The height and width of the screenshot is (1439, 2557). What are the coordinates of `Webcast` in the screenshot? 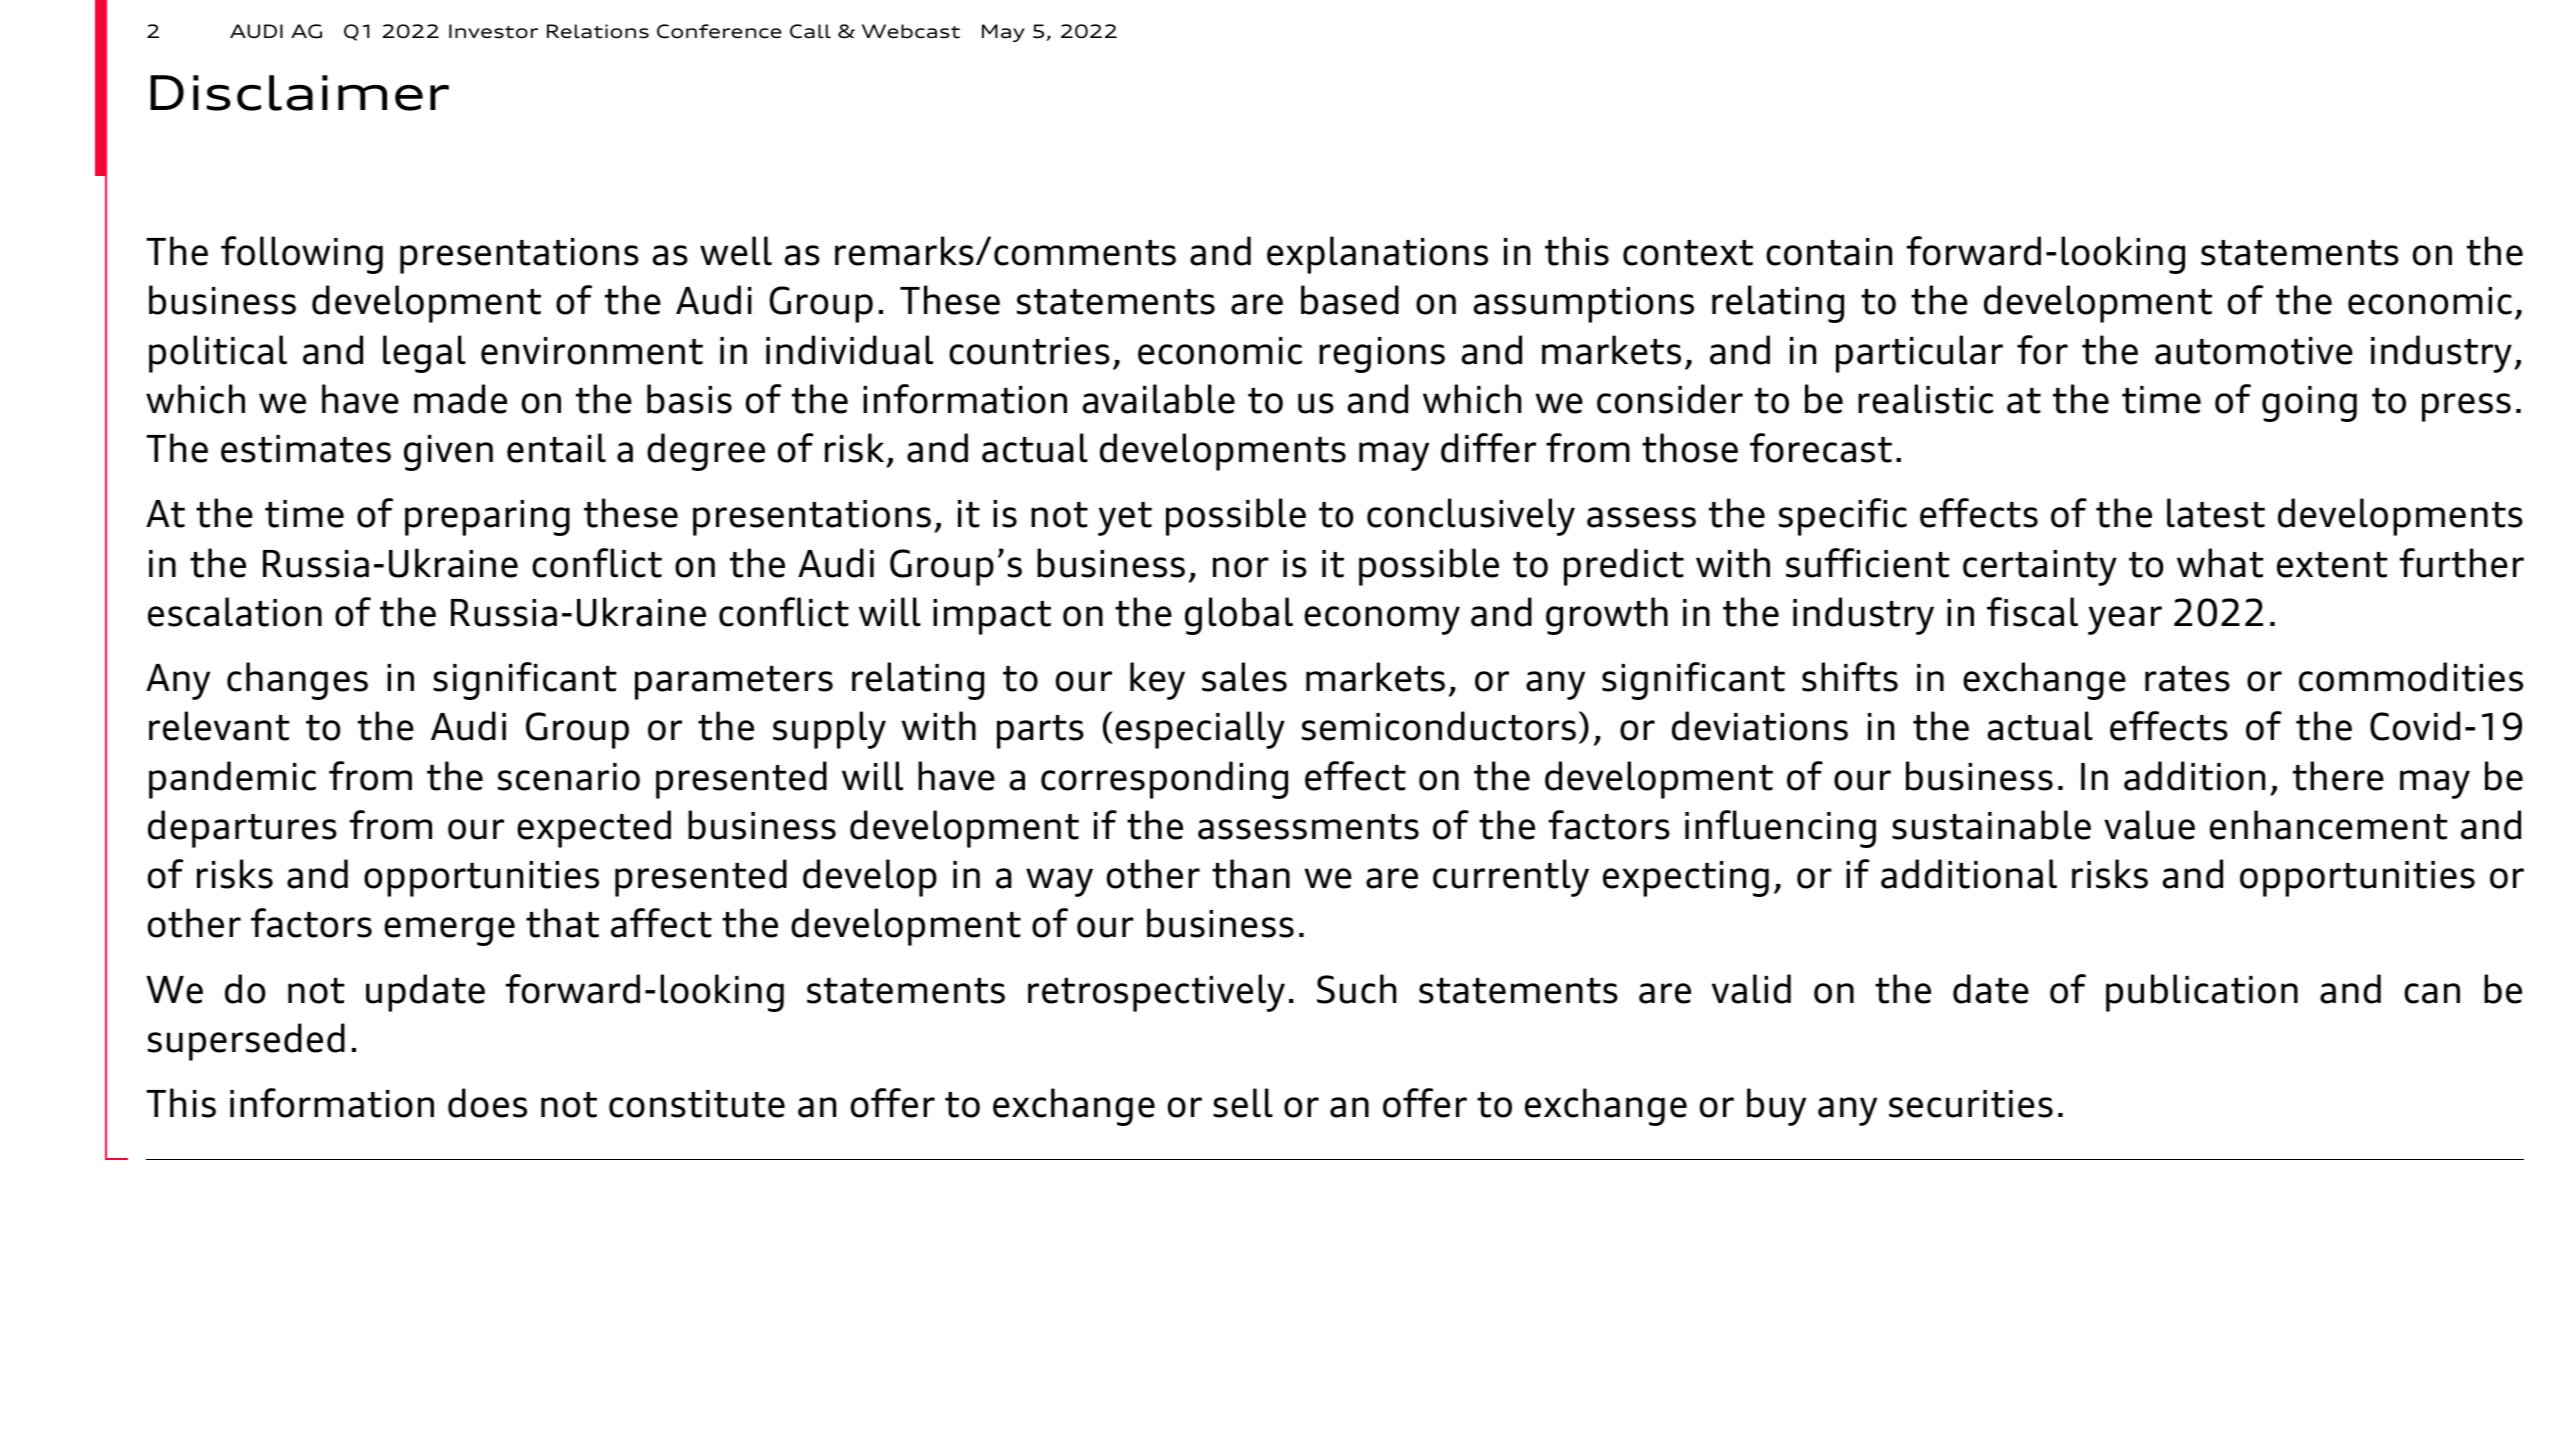 It's located at (911, 31).
